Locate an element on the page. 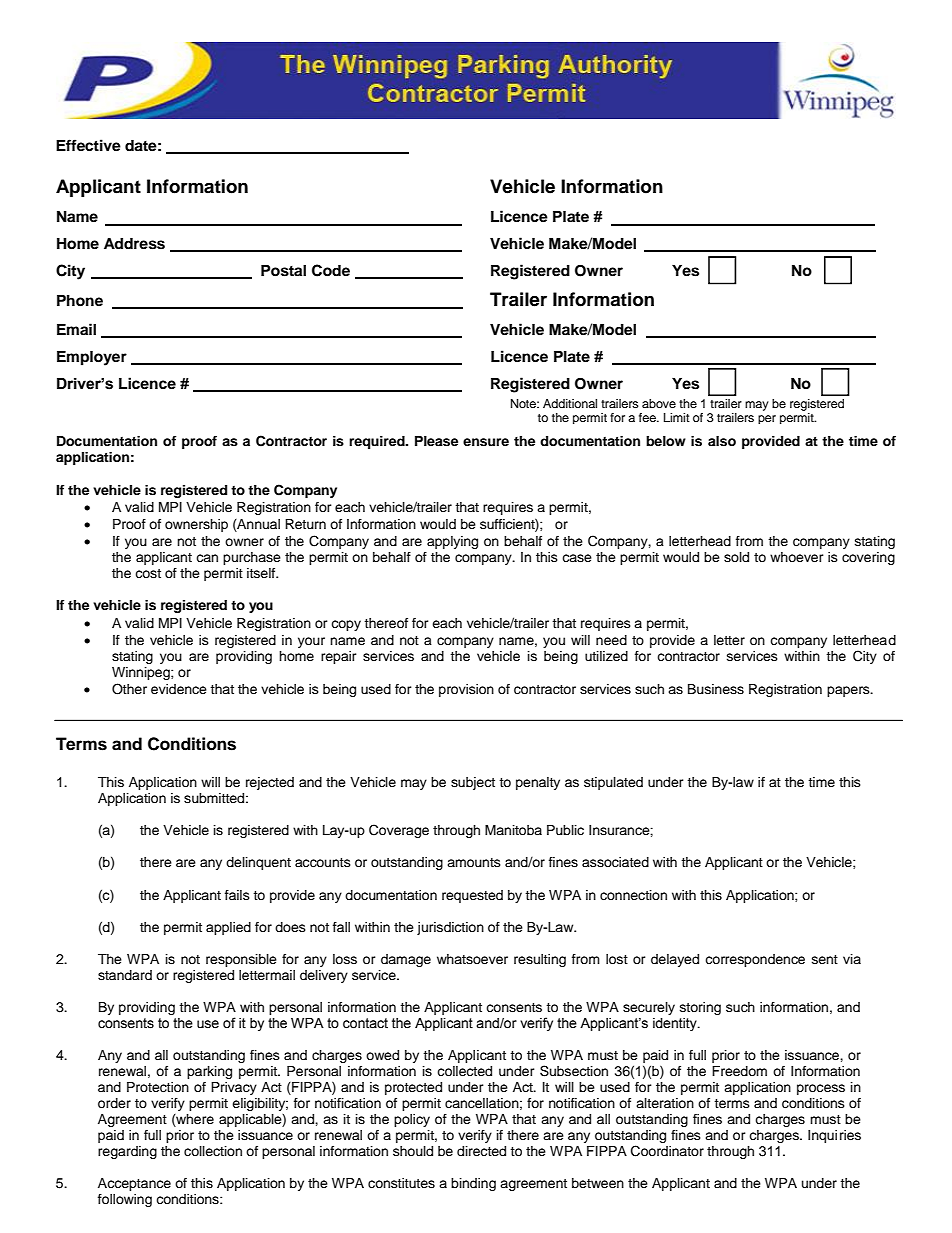  applied is located at coordinates (228, 928).
